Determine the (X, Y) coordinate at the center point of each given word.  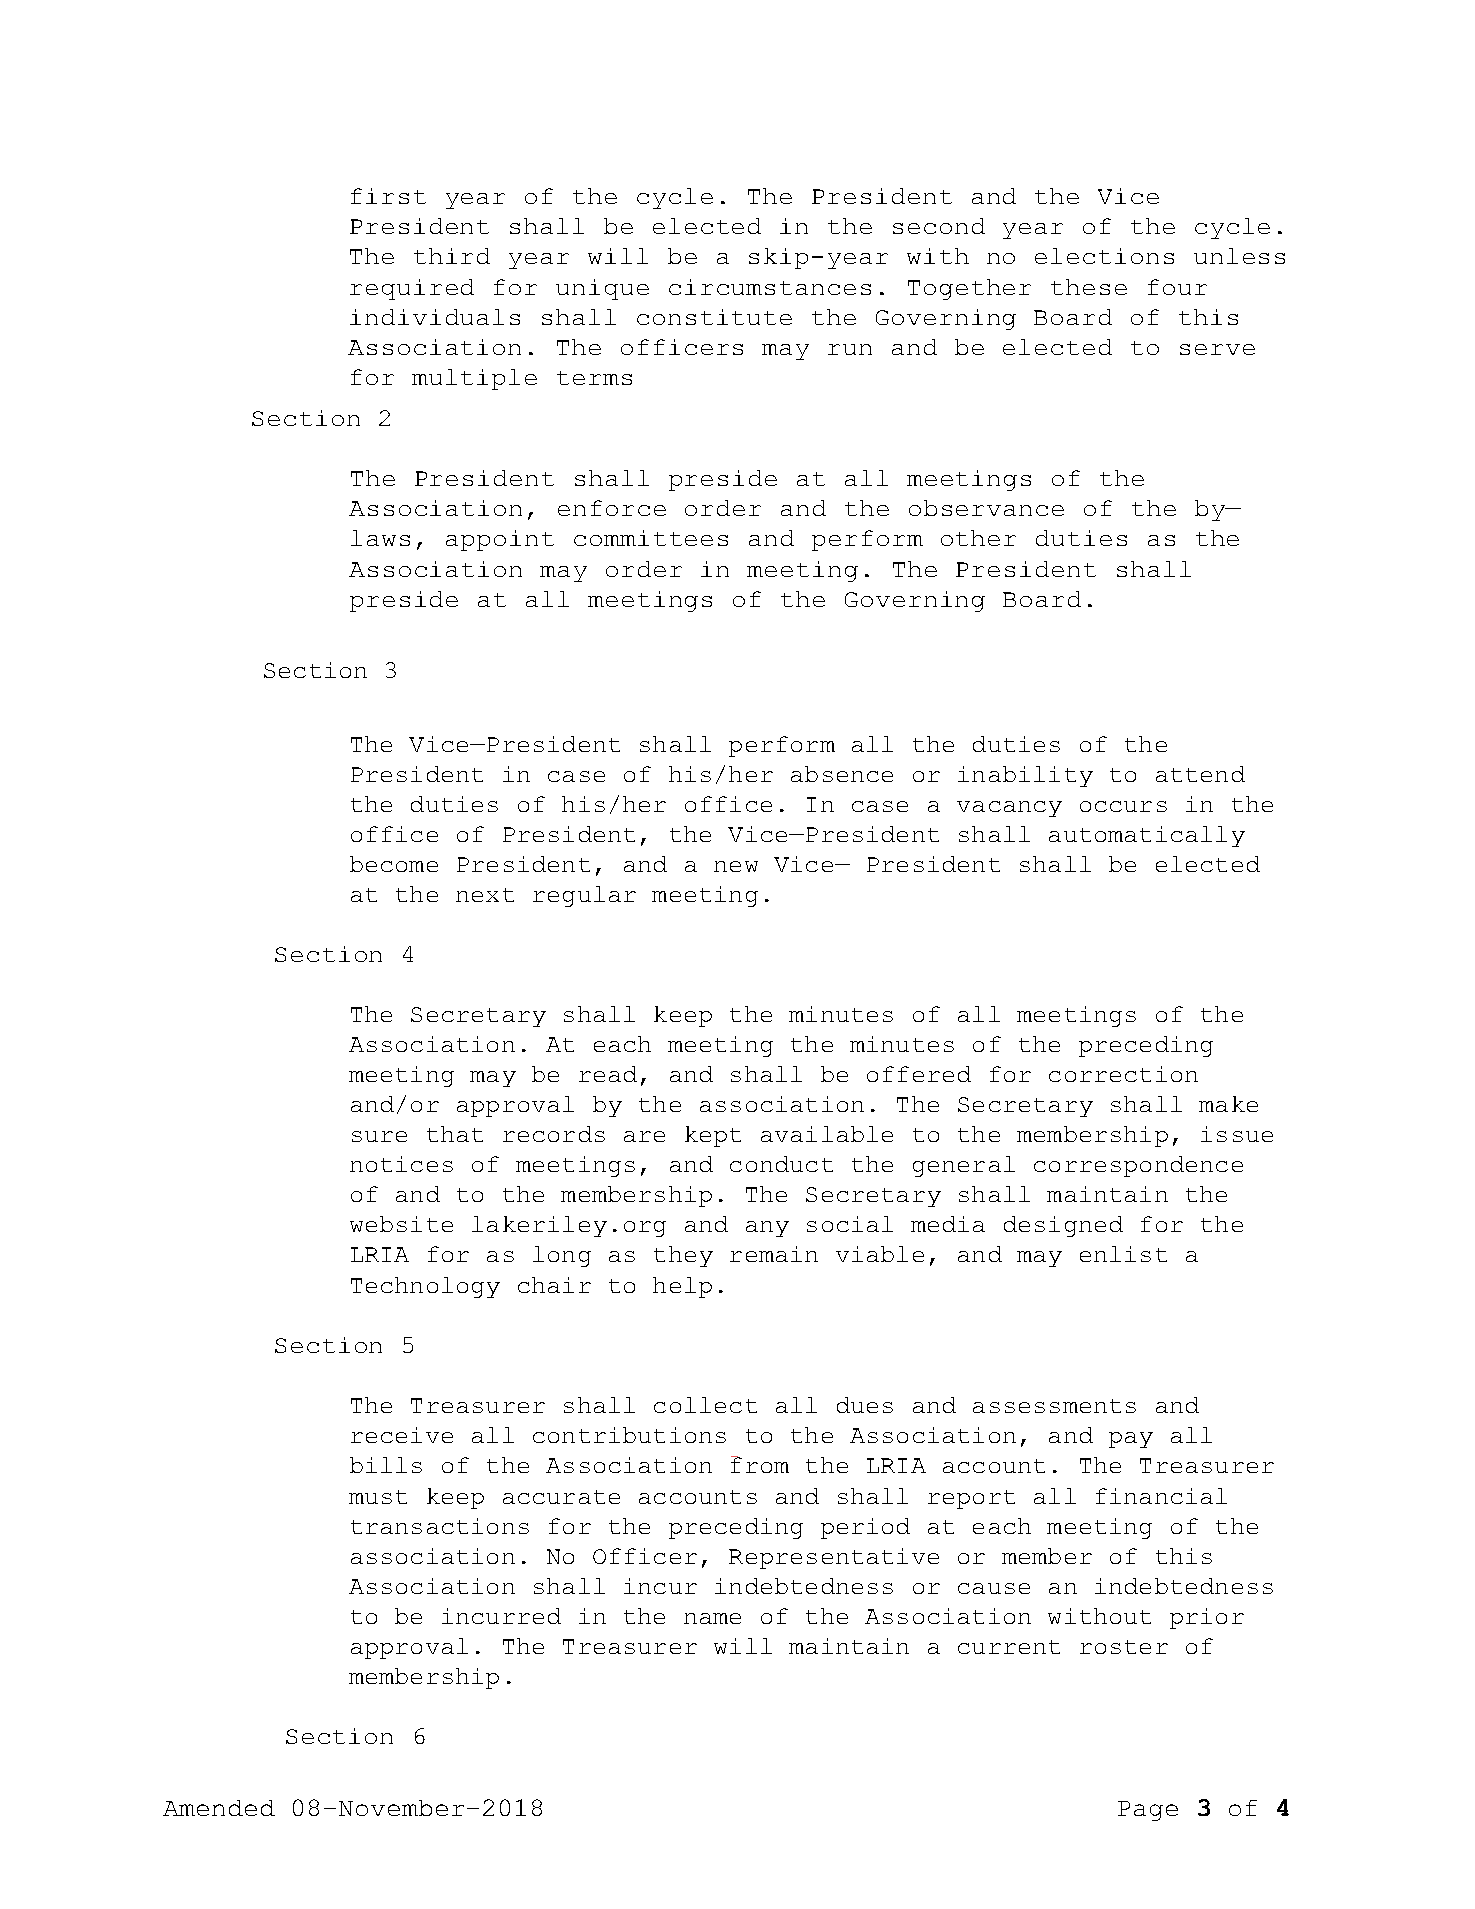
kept (713, 1136)
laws (380, 538)
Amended (219, 1808)
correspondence (1138, 1166)
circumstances (770, 287)
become (394, 864)
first (388, 196)
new (736, 866)
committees (651, 538)
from (760, 1464)
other (978, 538)
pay (1131, 1440)
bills (386, 1465)
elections (1104, 256)
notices (401, 1164)
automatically (1147, 836)
